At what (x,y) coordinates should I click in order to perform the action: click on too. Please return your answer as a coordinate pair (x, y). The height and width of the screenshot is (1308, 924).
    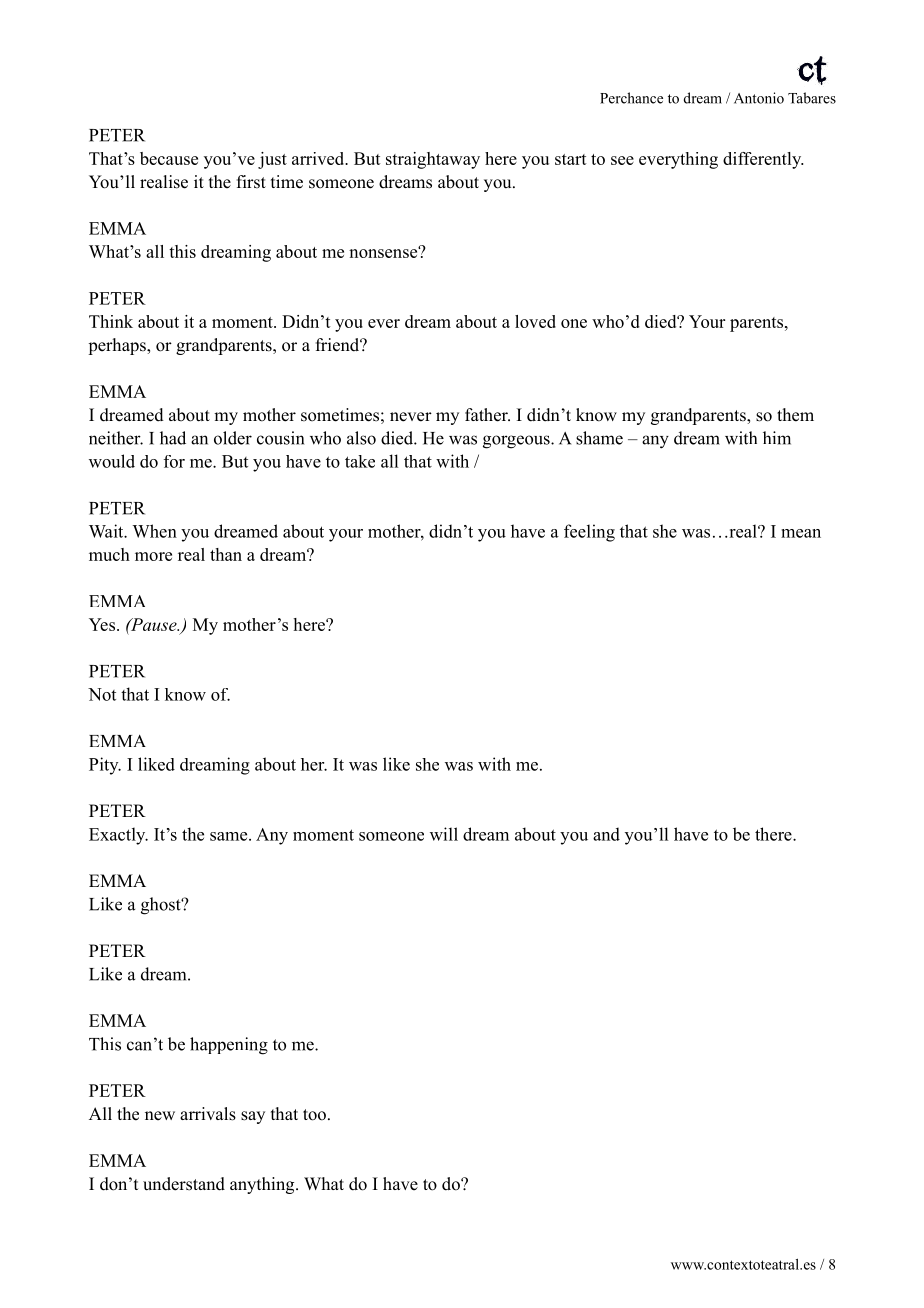
    Looking at the image, I should click on (314, 1115).
